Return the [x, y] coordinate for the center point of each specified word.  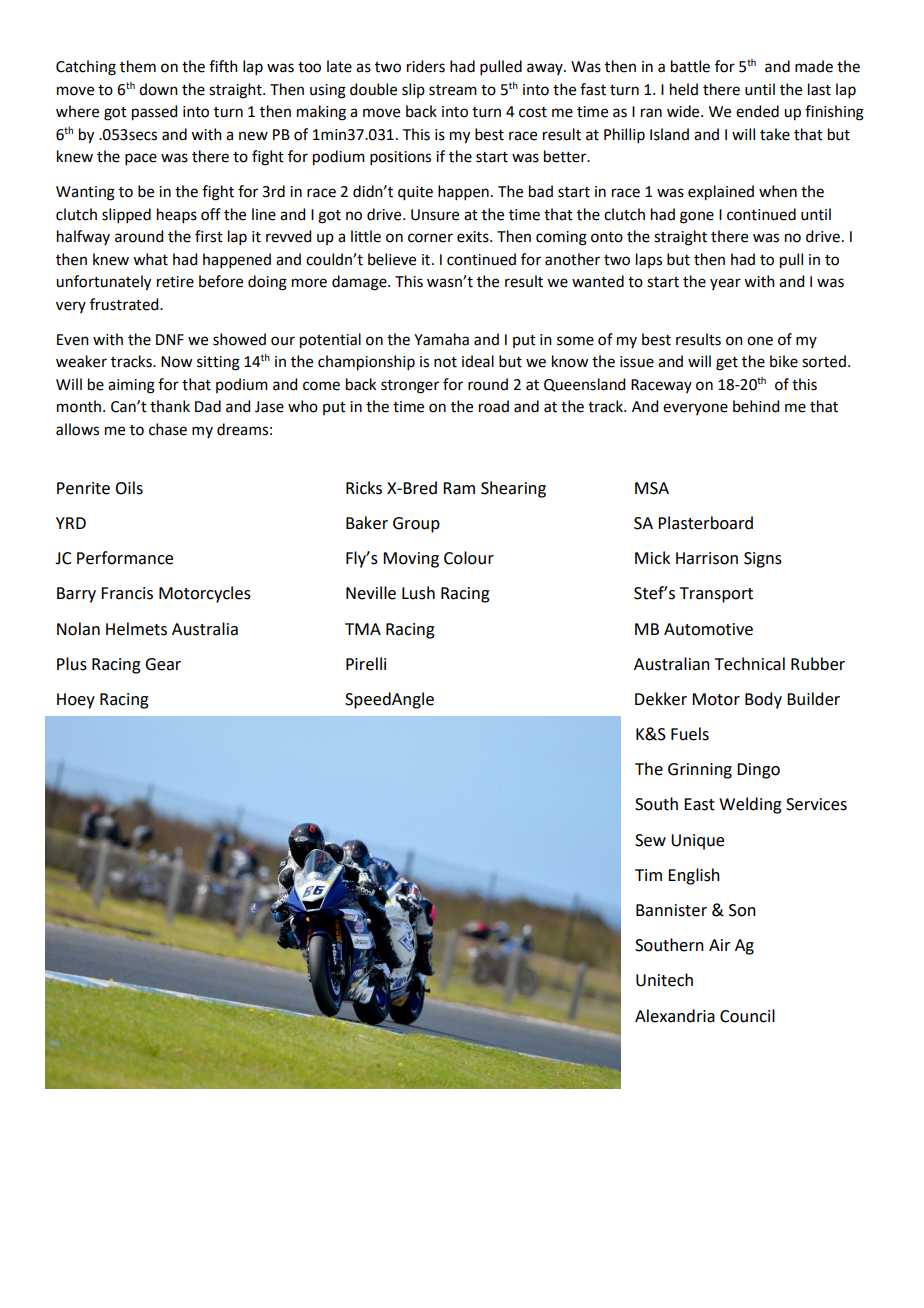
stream [453, 90]
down [158, 89]
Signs [763, 560]
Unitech [664, 980]
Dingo [758, 771]
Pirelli [366, 664]
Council [747, 1016]
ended [757, 111]
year [725, 284]
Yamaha [441, 339]
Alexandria [675, 1016]
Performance [125, 558]
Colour [469, 558]
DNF [170, 339]
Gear [163, 664]
